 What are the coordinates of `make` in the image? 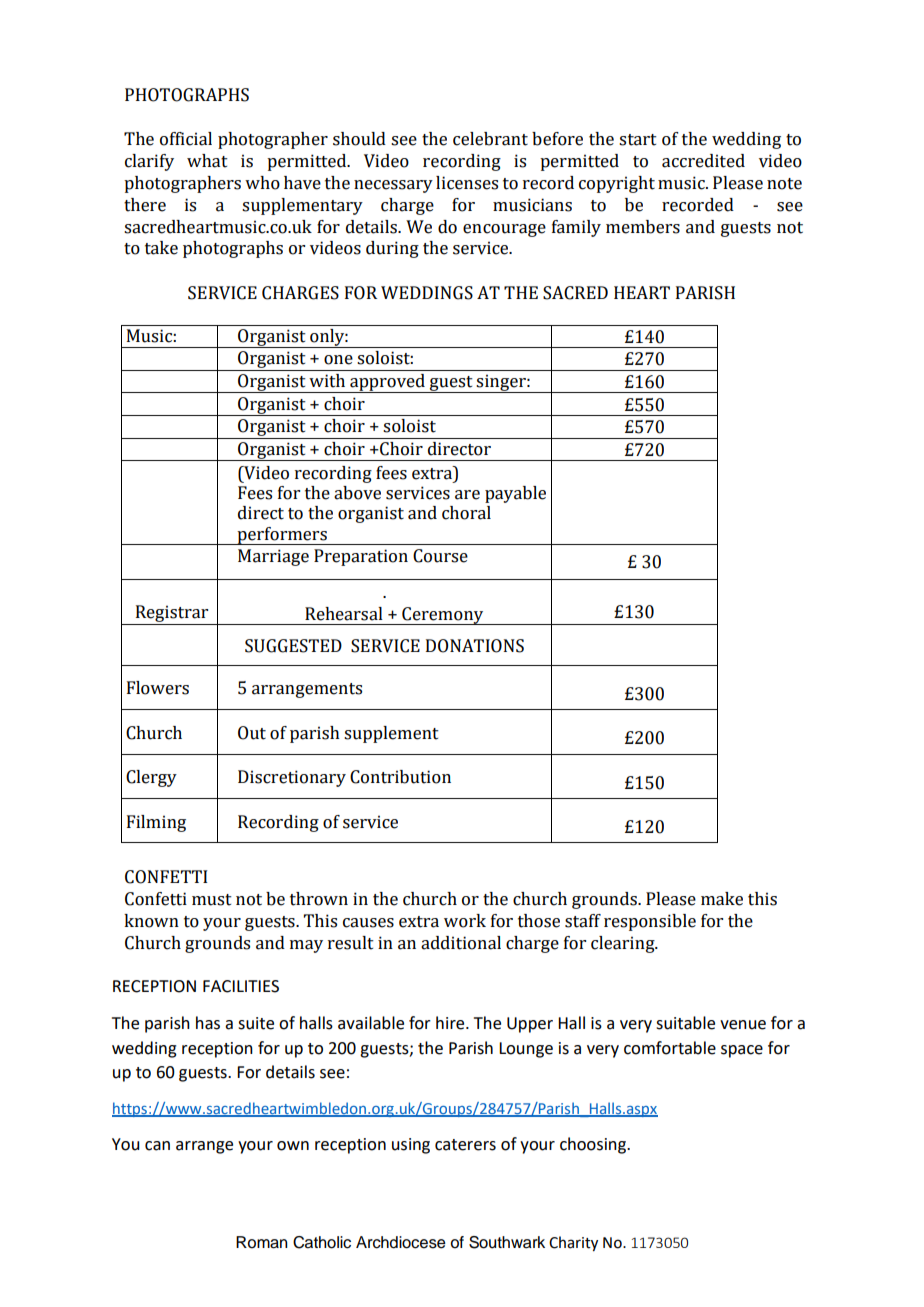 It's located at (722, 899).
